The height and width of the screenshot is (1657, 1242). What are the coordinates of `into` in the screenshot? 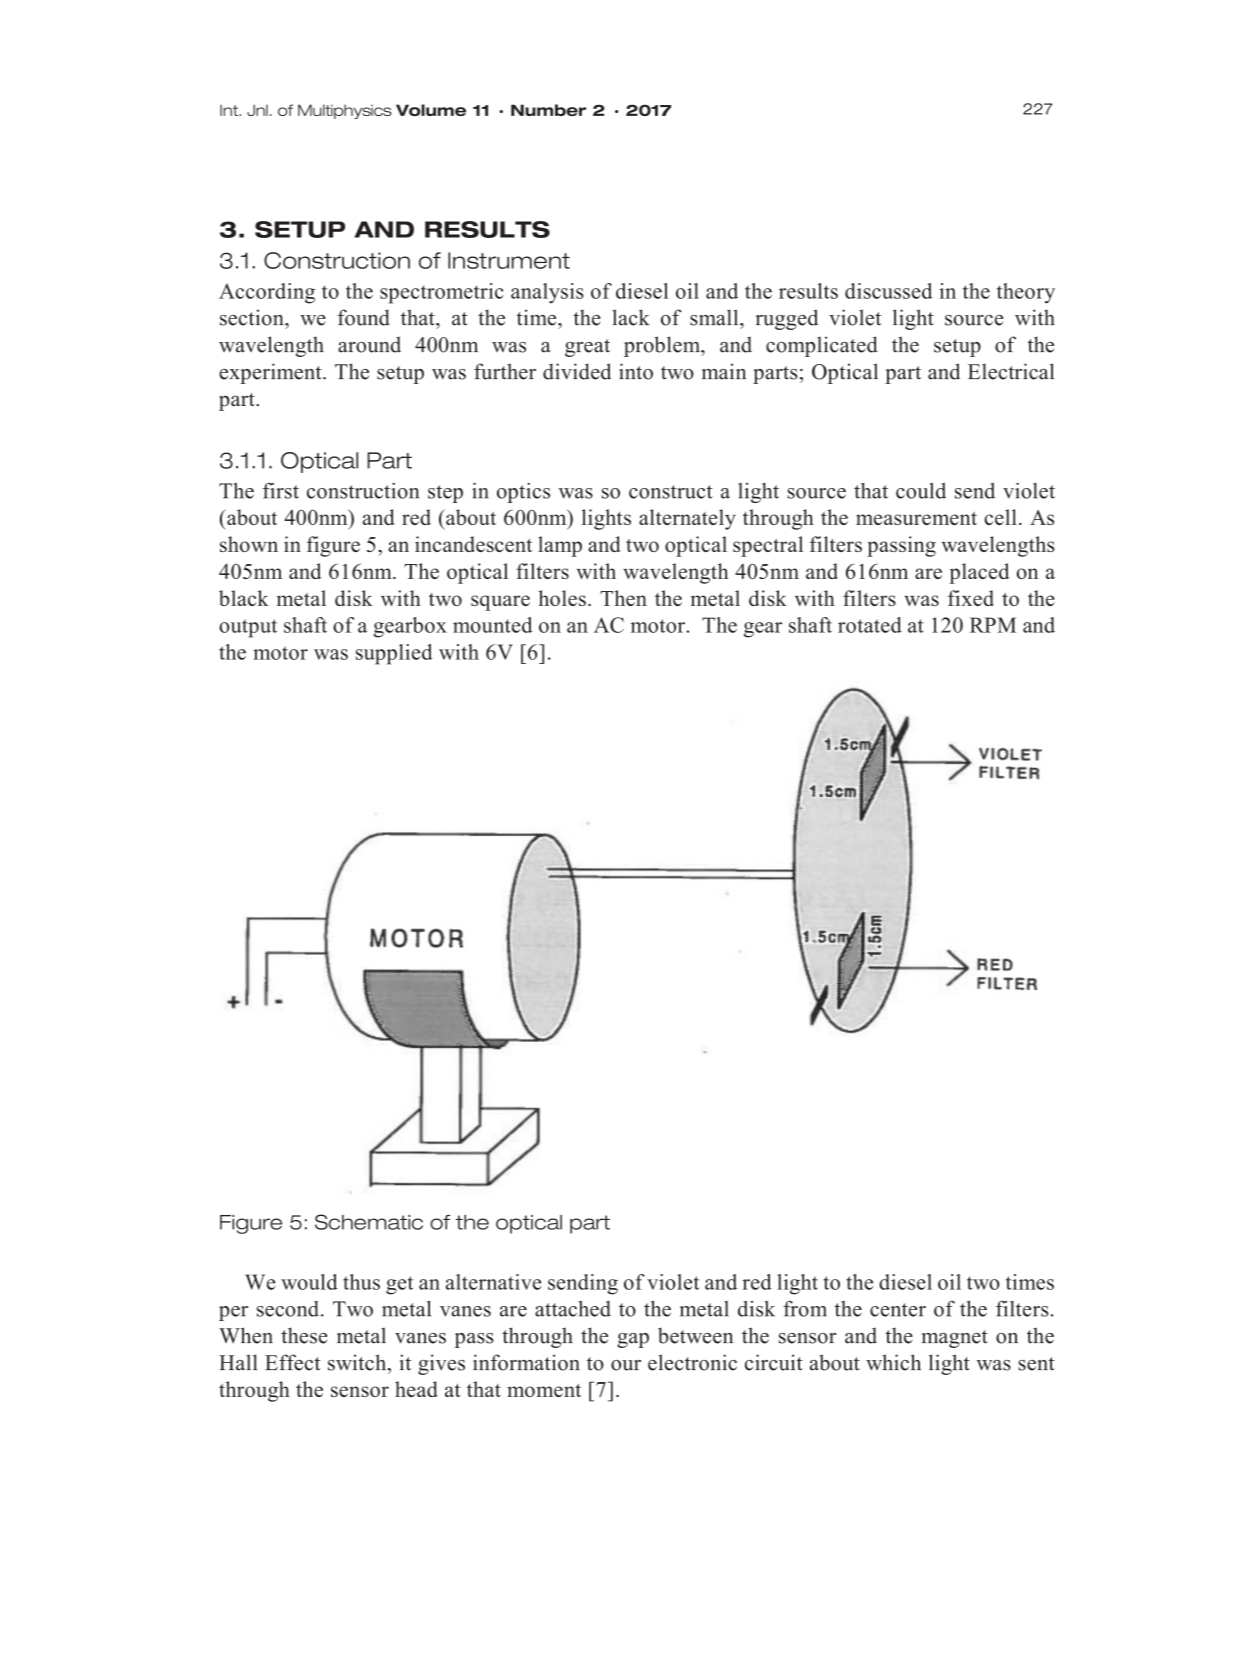 It's located at (636, 371).
